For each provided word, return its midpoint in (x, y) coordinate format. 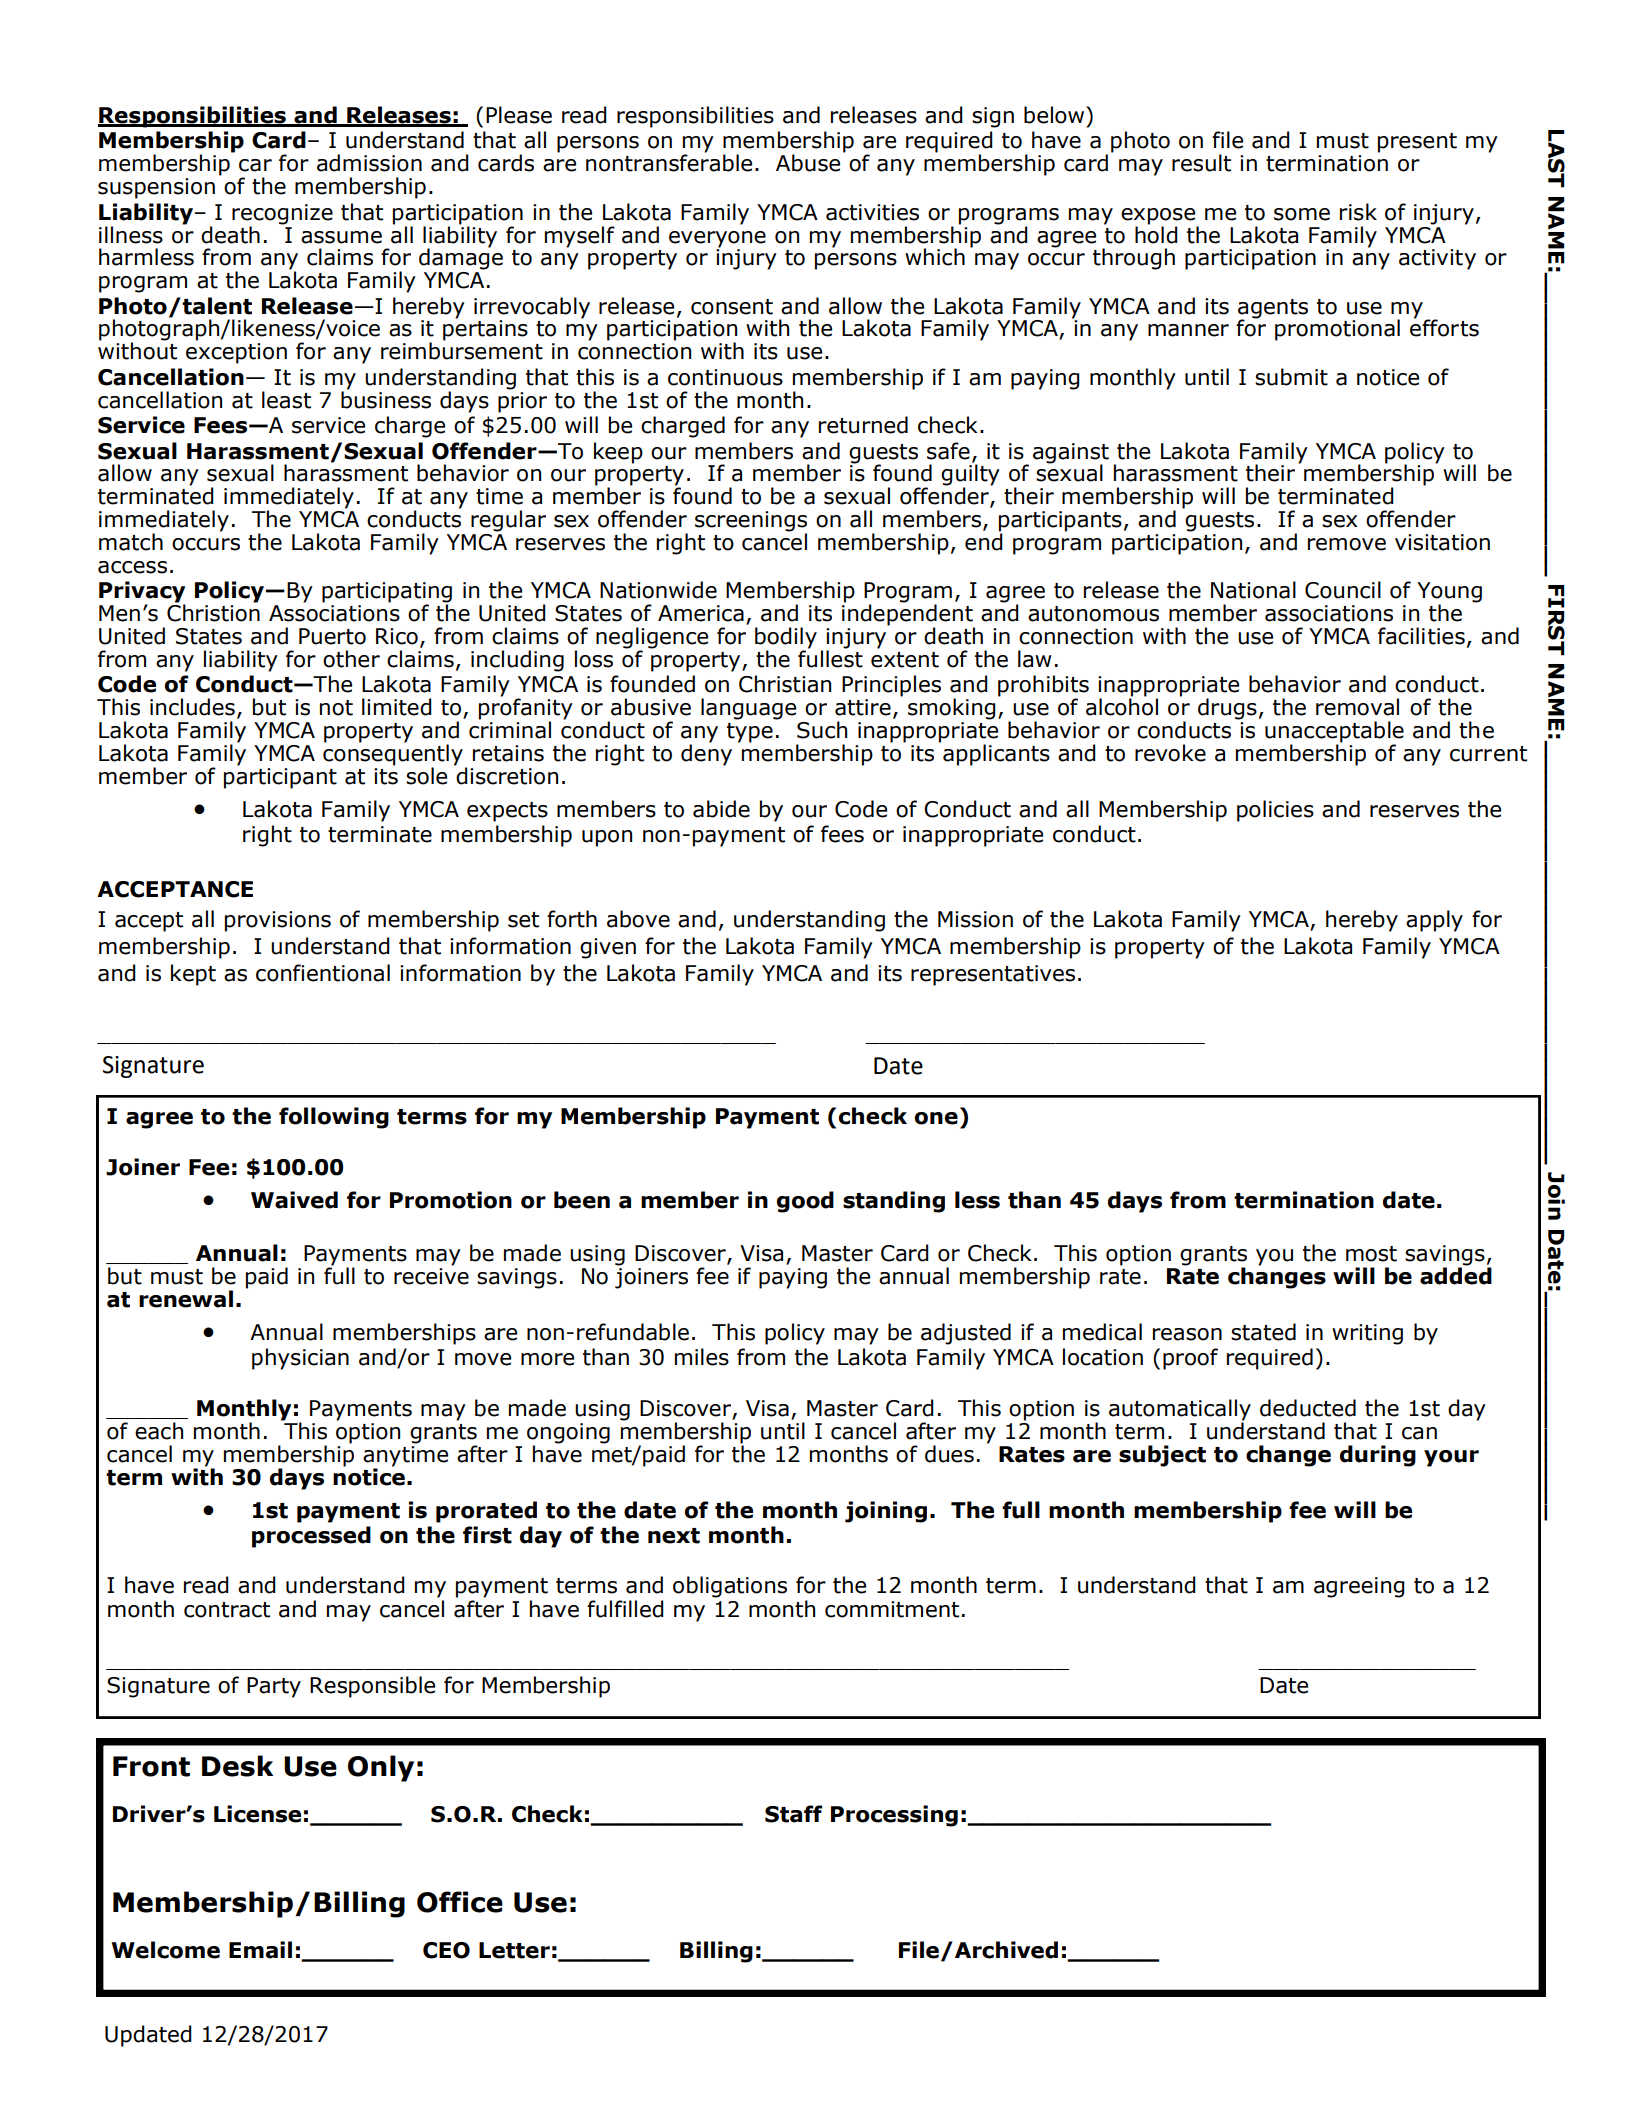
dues (949, 1454)
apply (1434, 921)
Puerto (332, 636)
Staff (793, 1814)
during (1378, 1456)
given (608, 948)
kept (193, 975)
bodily (786, 639)
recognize (282, 214)
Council (1343, 590)
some (1302, 214)
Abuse (808, 163)
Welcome (165, 1950)
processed (311, 1537)
